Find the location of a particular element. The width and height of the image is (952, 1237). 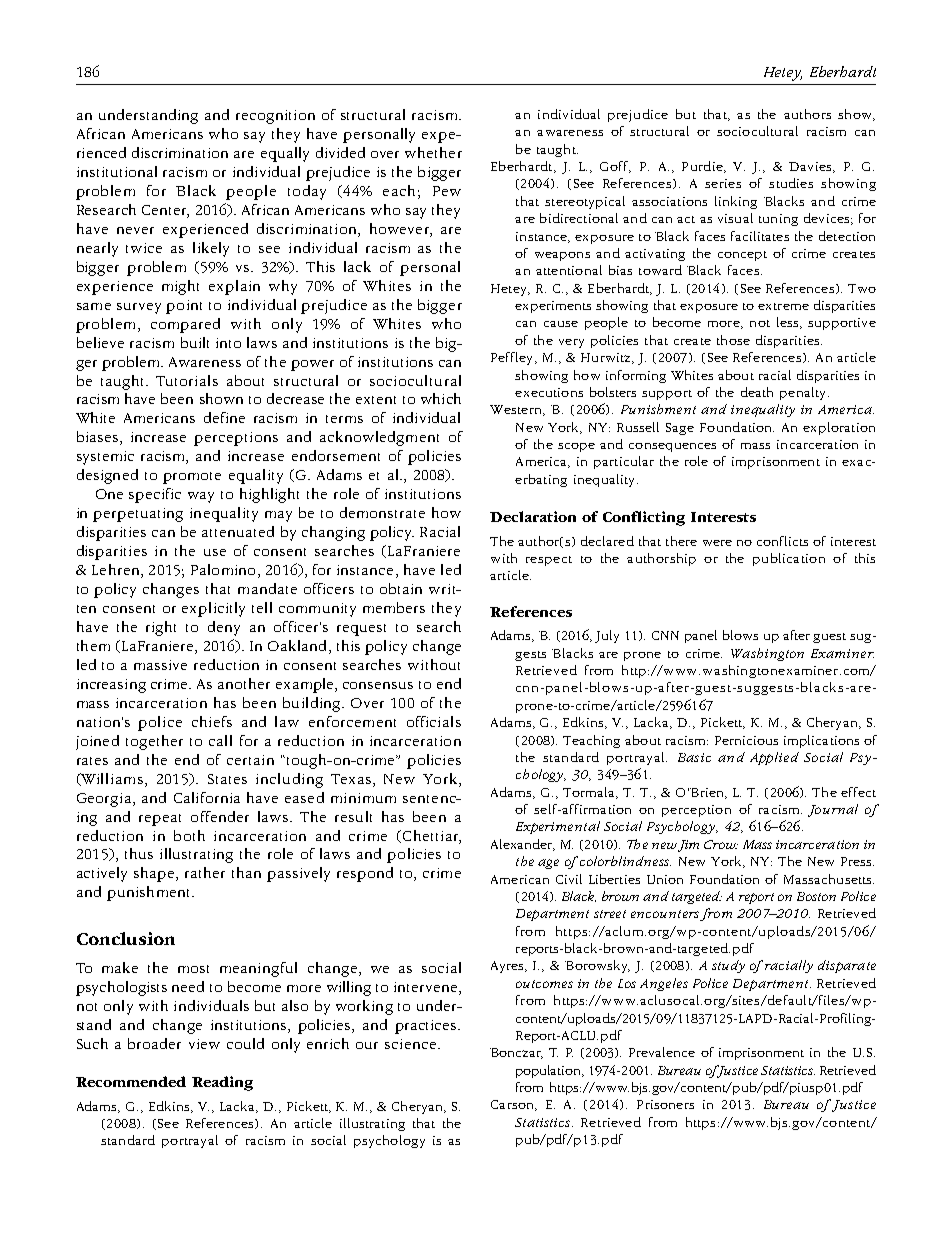

exploration is located at coordinates (839, 428).
